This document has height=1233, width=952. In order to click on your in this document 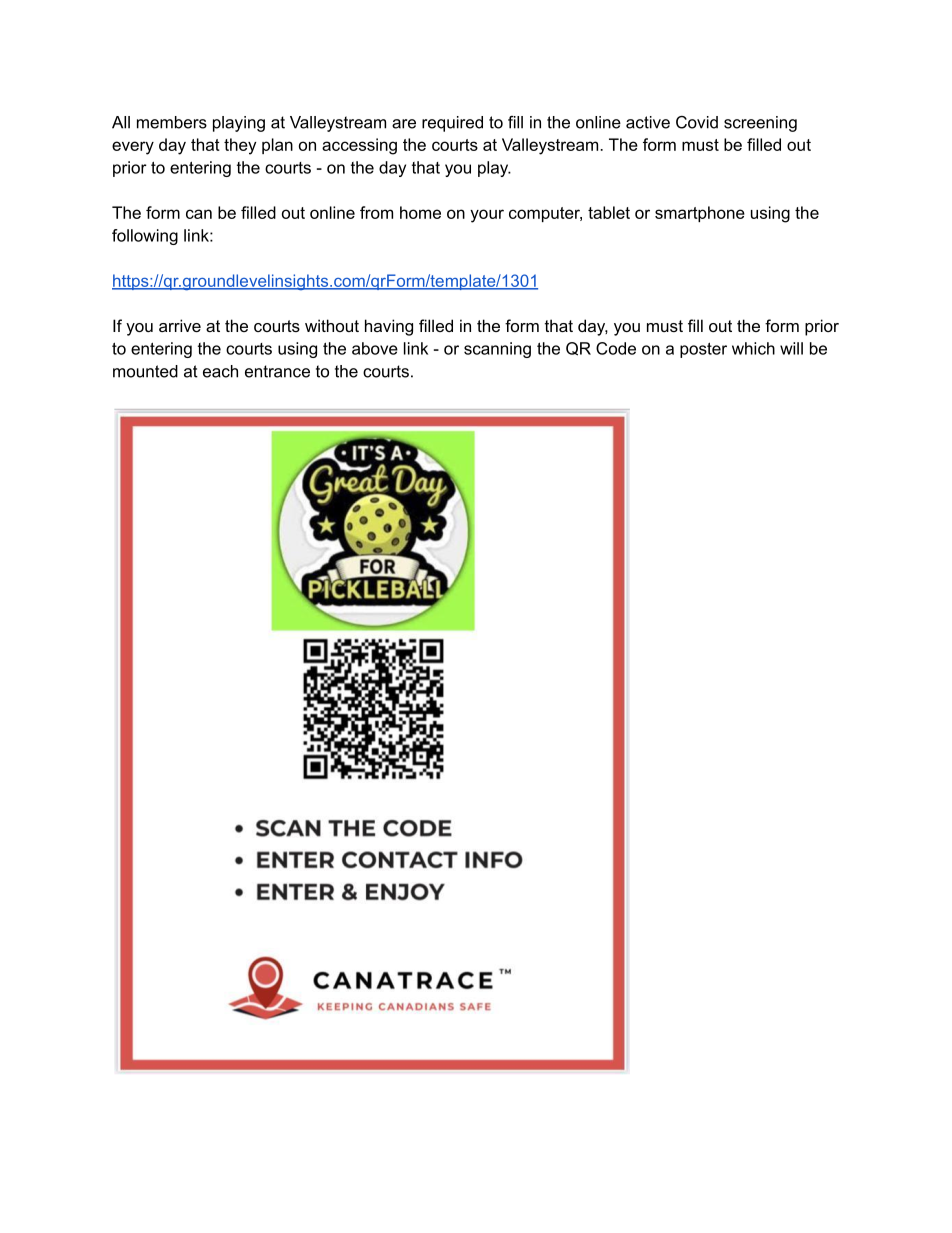, I will do `click(487, 216)`.
